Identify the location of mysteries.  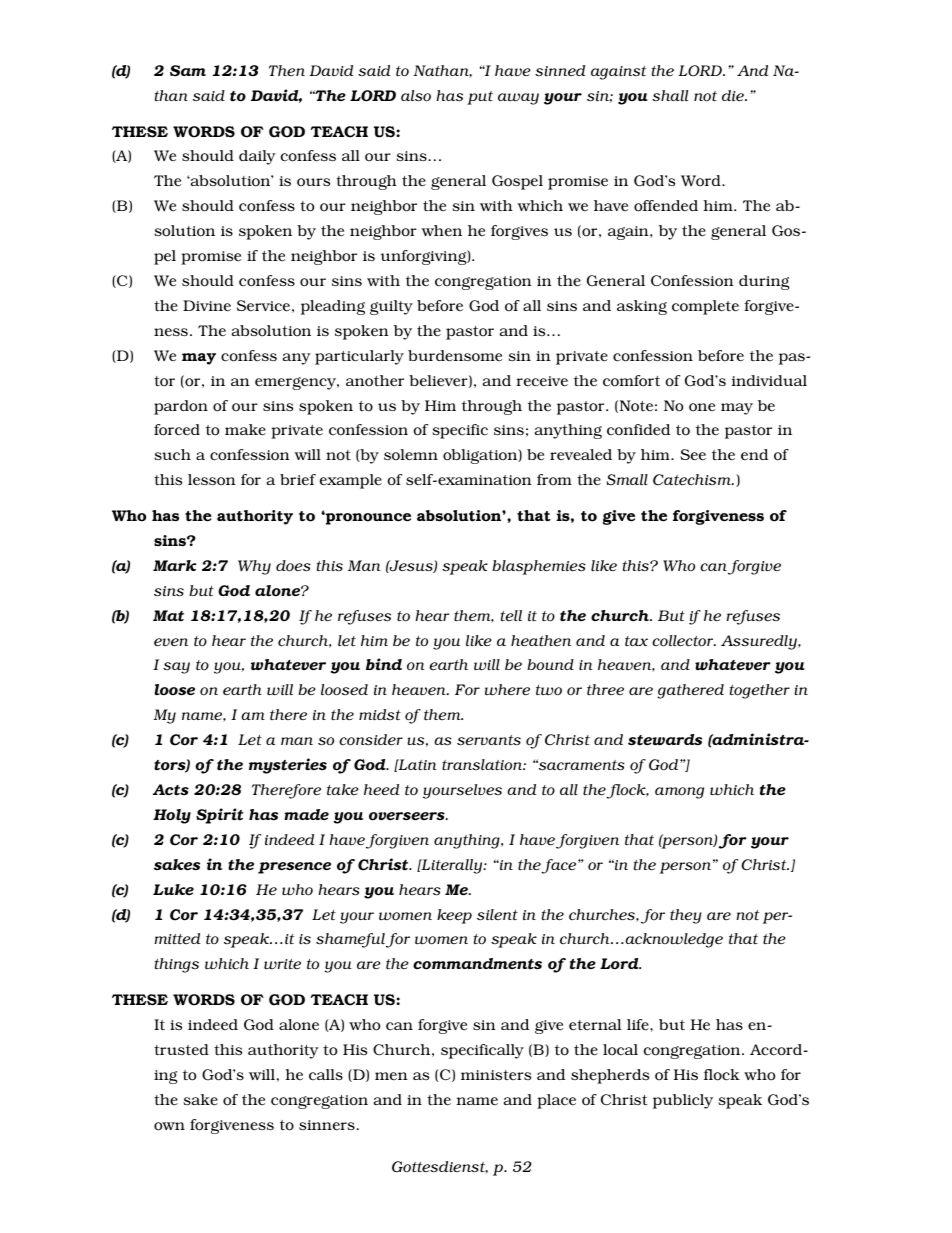
(288, 766).
